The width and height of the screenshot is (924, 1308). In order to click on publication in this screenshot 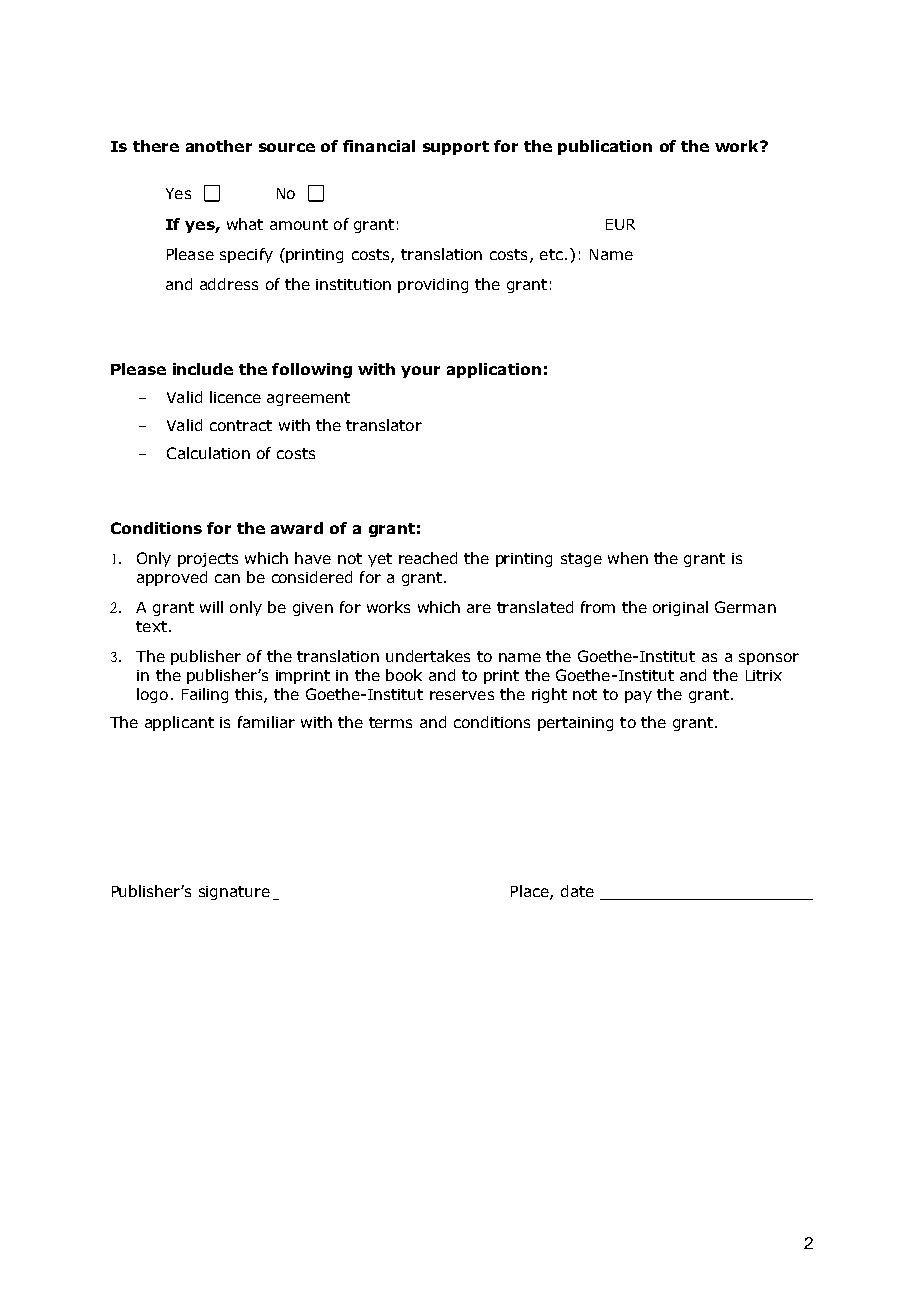, I will do `click(605, 147)`.
